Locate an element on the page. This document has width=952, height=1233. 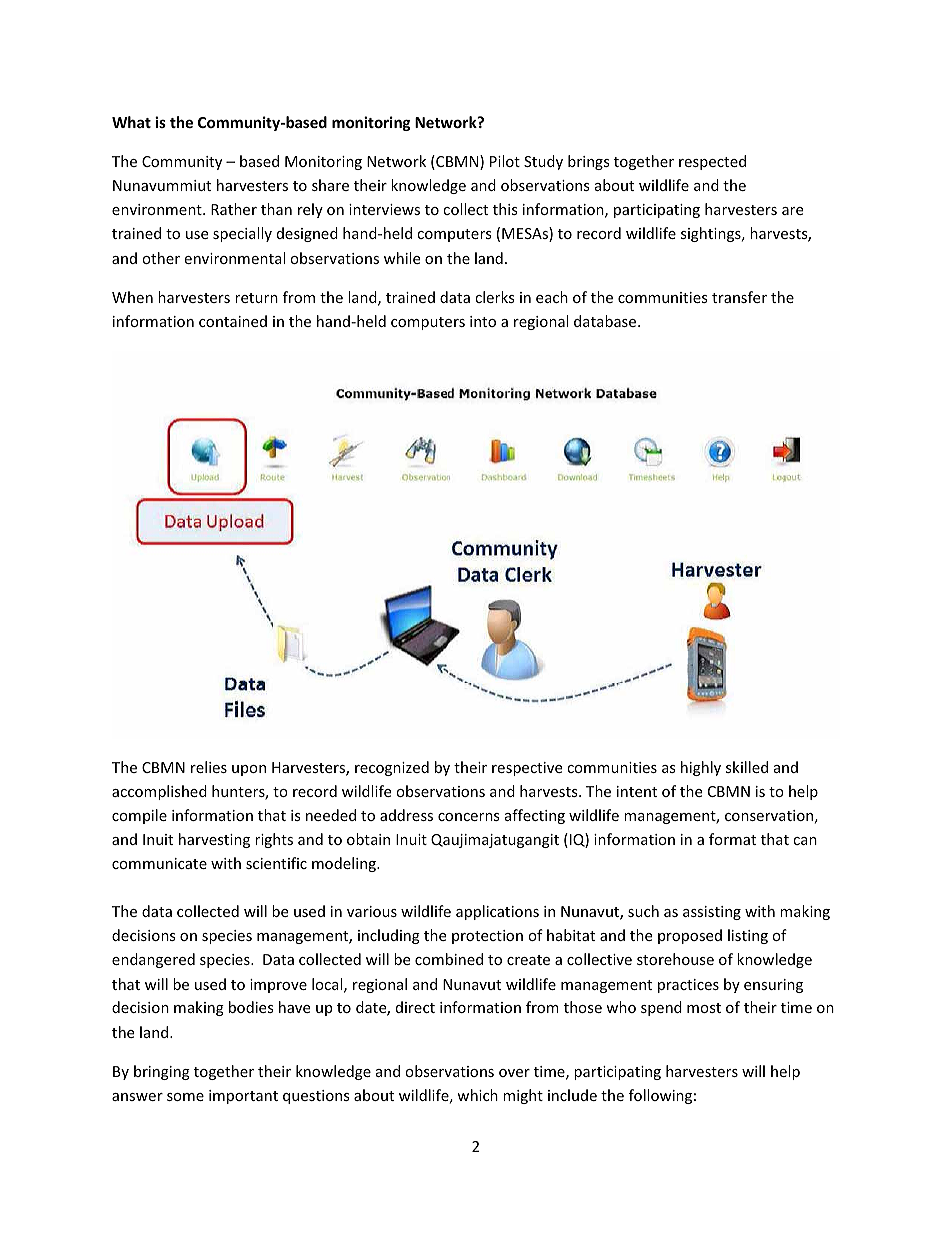
Pilot is located at coordinates (505, 161).
